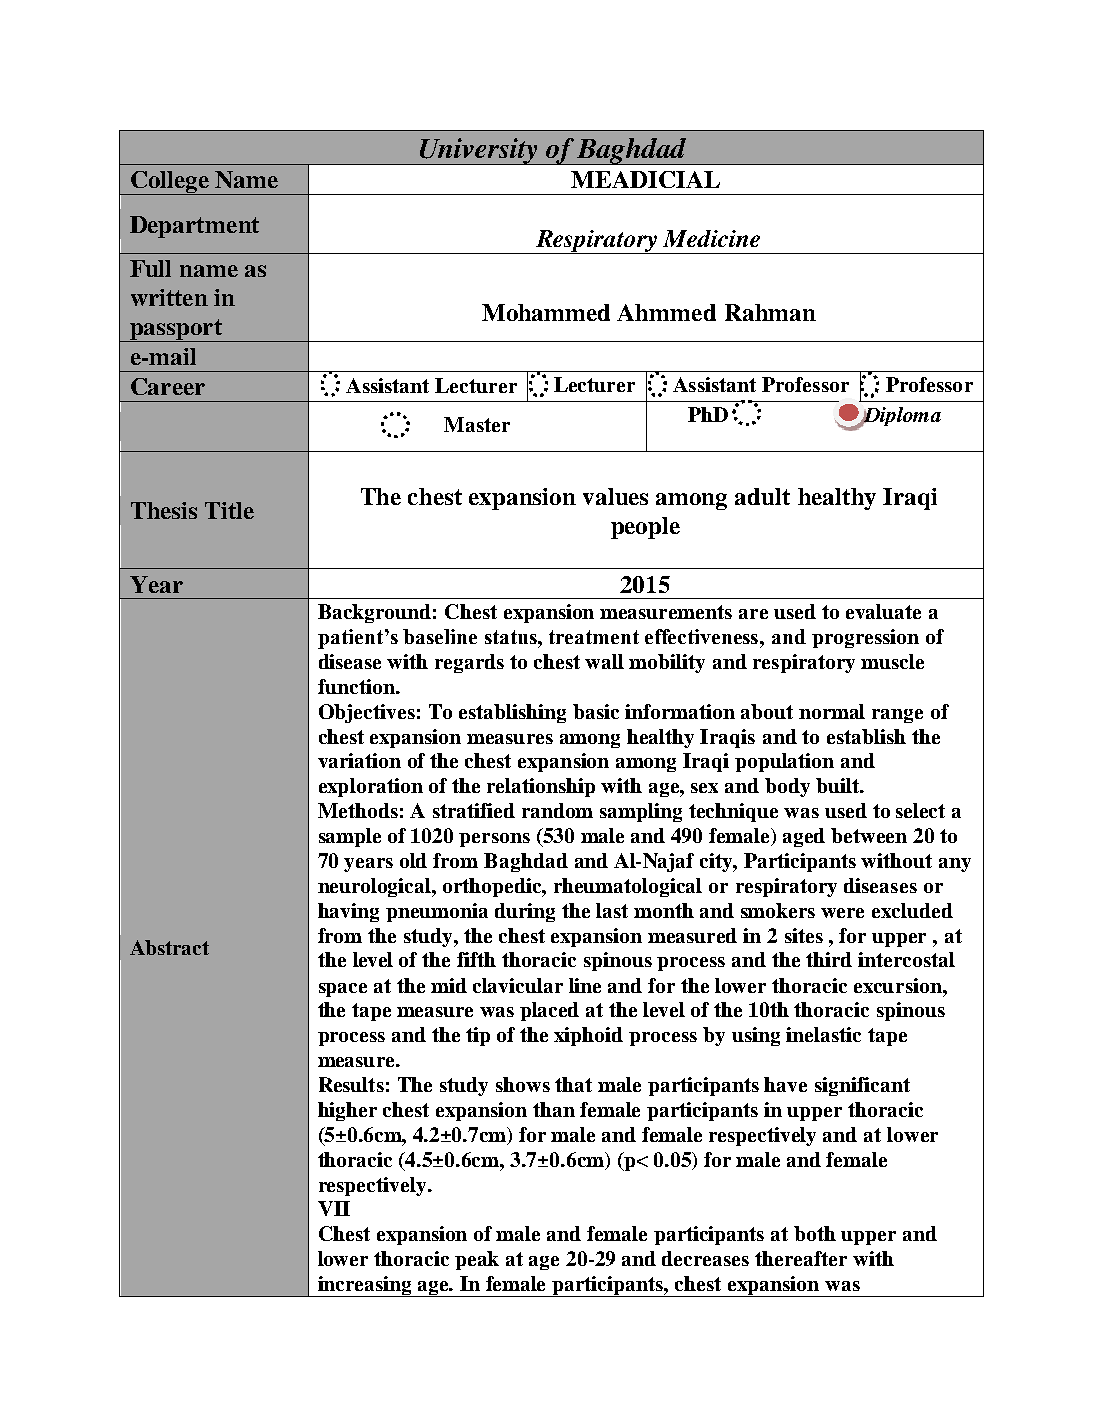  What do you see at coordinates (343, 990) in the page?
I see `space` at bounding box center [343, 990].
